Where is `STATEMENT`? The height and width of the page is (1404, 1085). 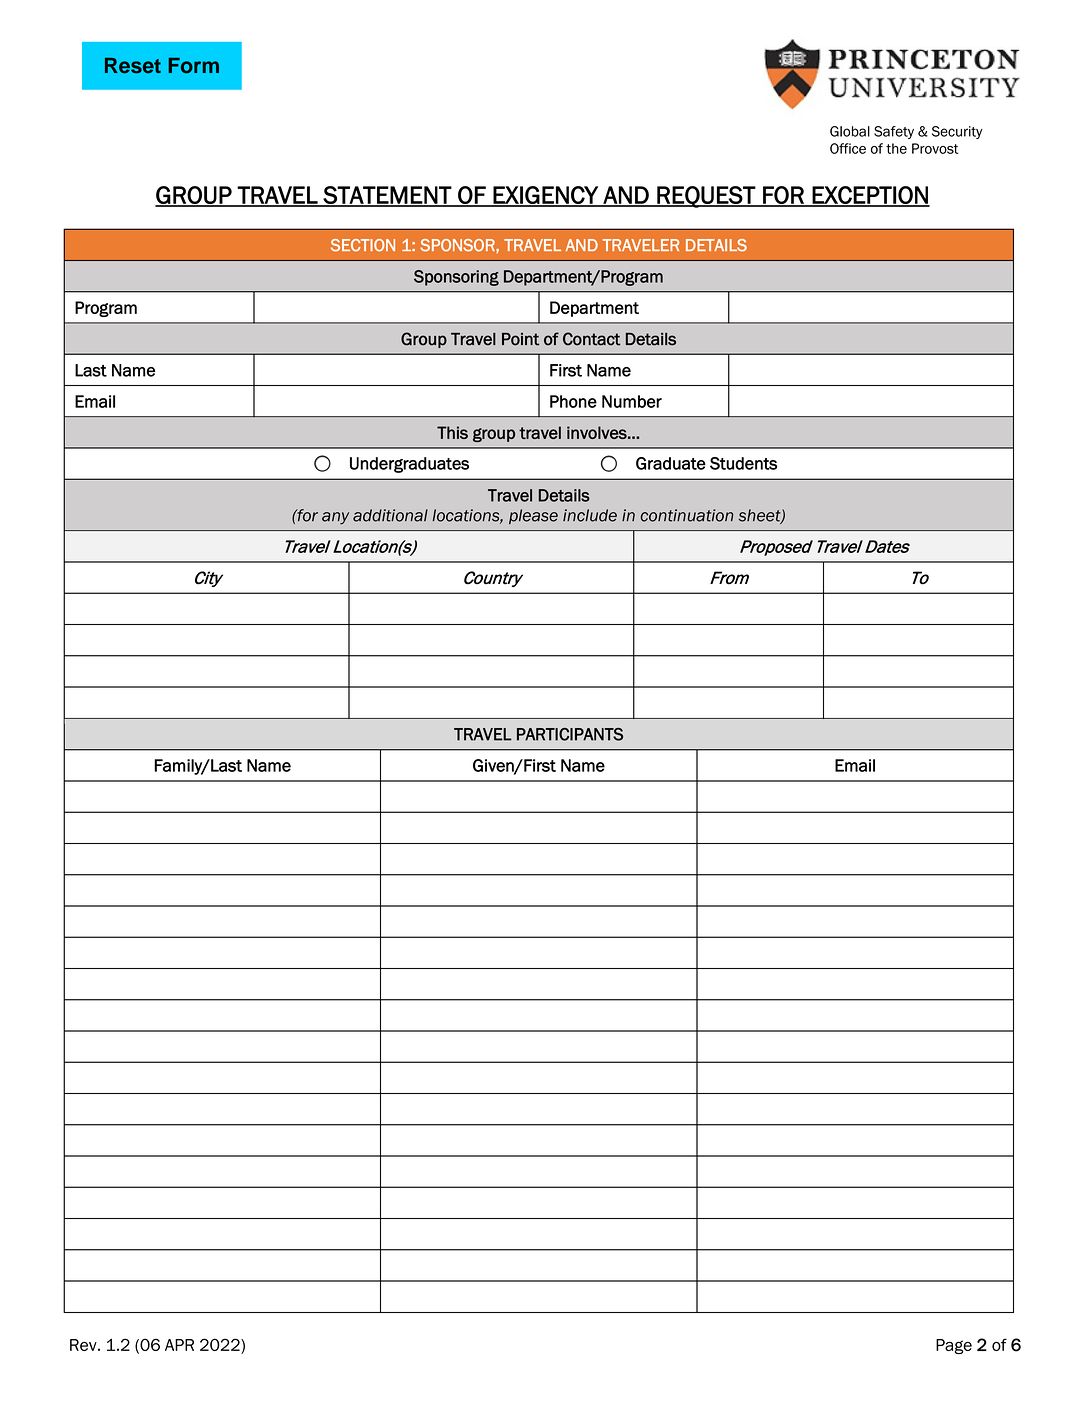 STATEMENT is located at coordinates (387, 196).
